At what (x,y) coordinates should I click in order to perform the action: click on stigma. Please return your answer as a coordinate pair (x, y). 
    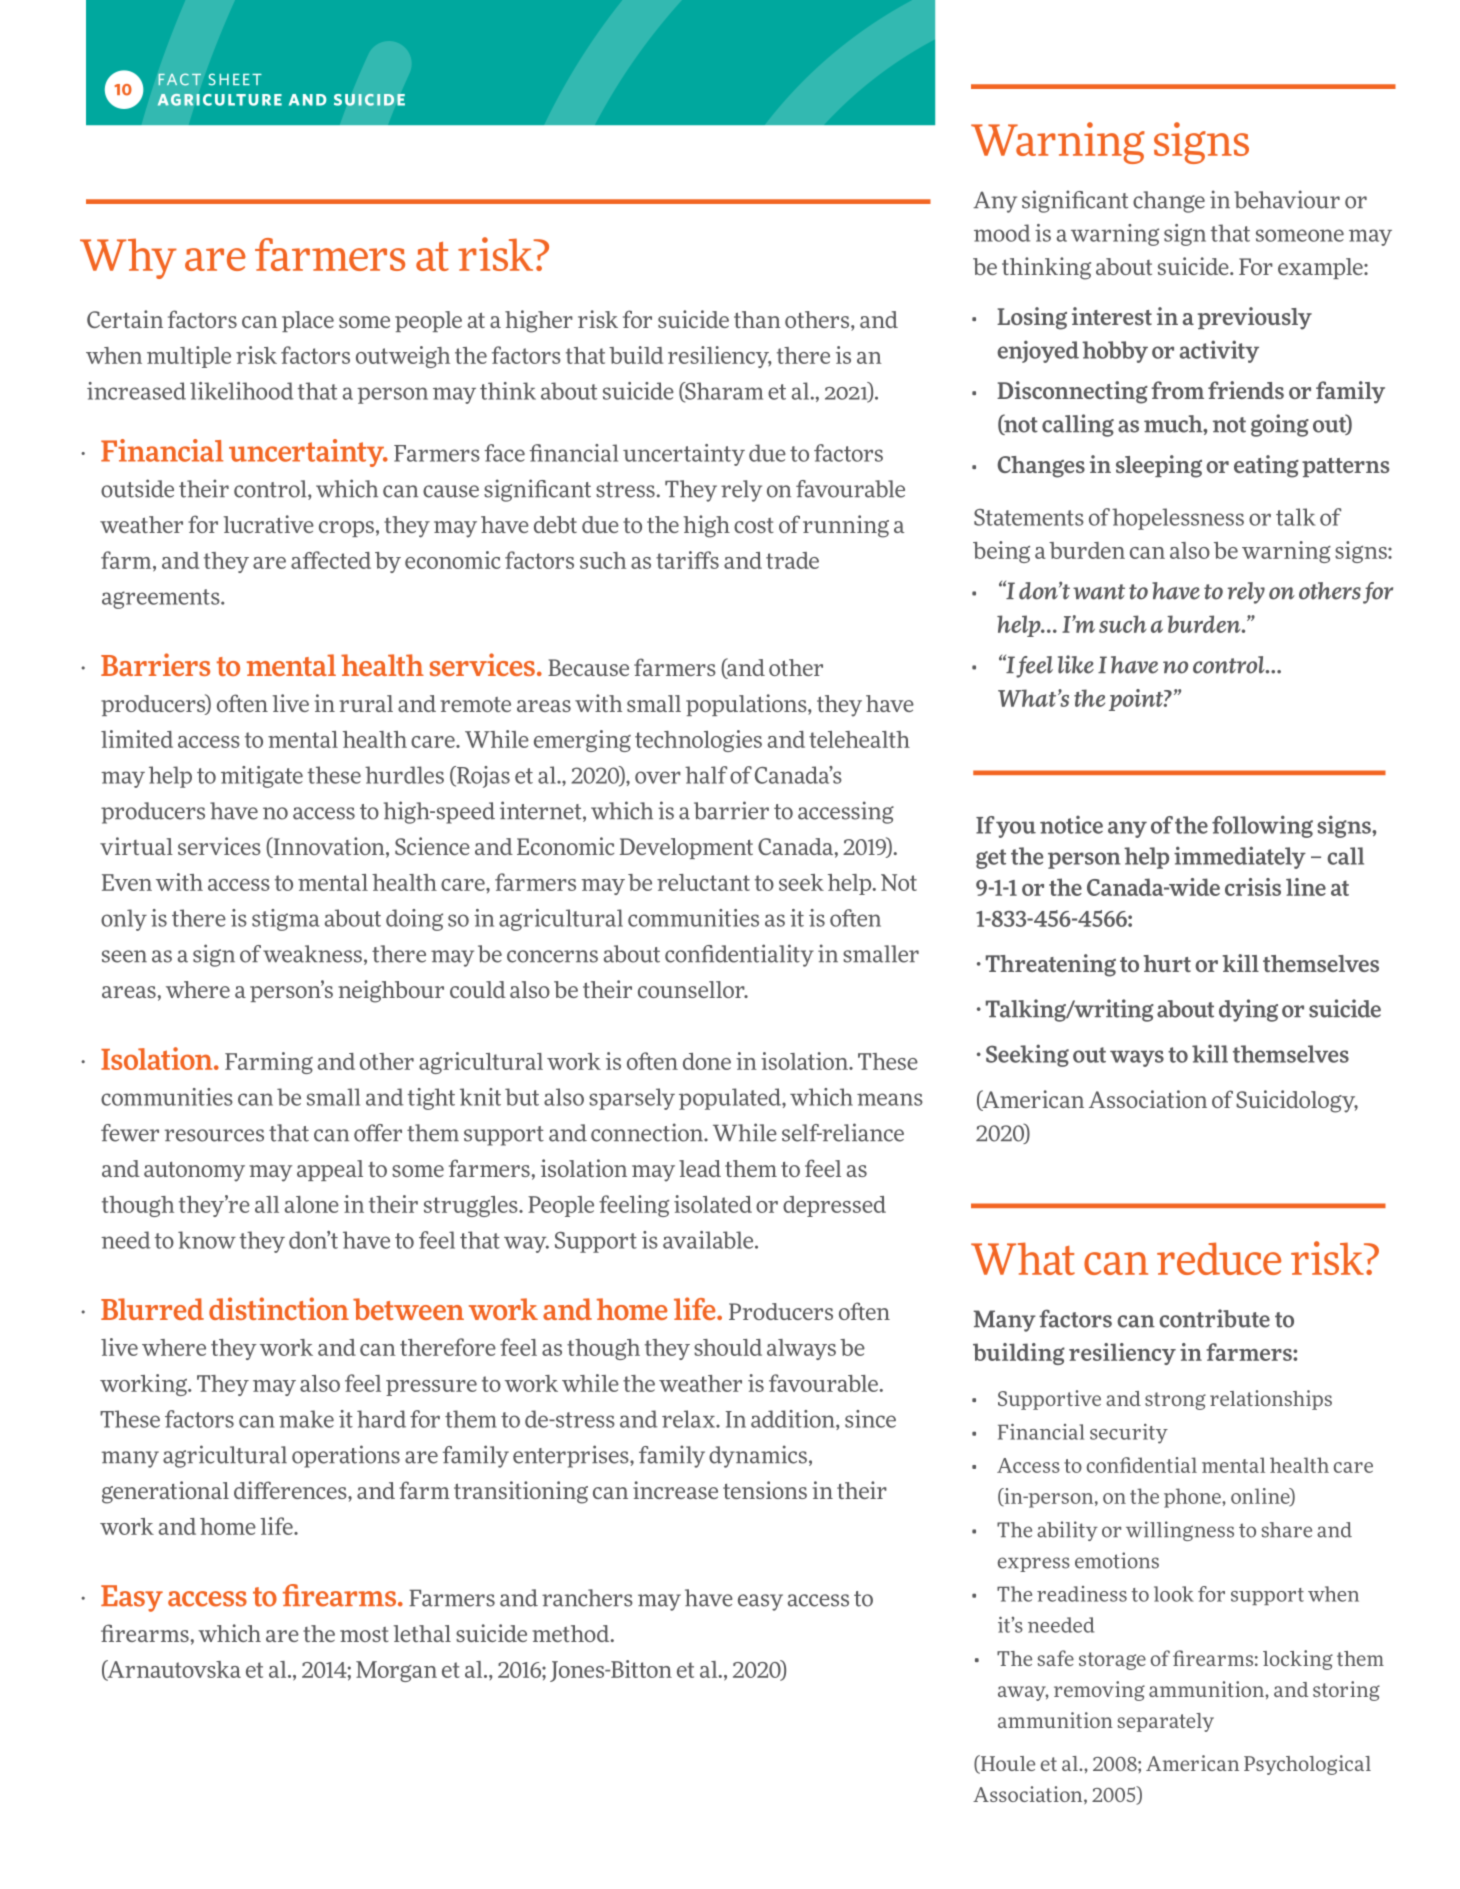
    Looking at the image, I should click on (285, 920).
